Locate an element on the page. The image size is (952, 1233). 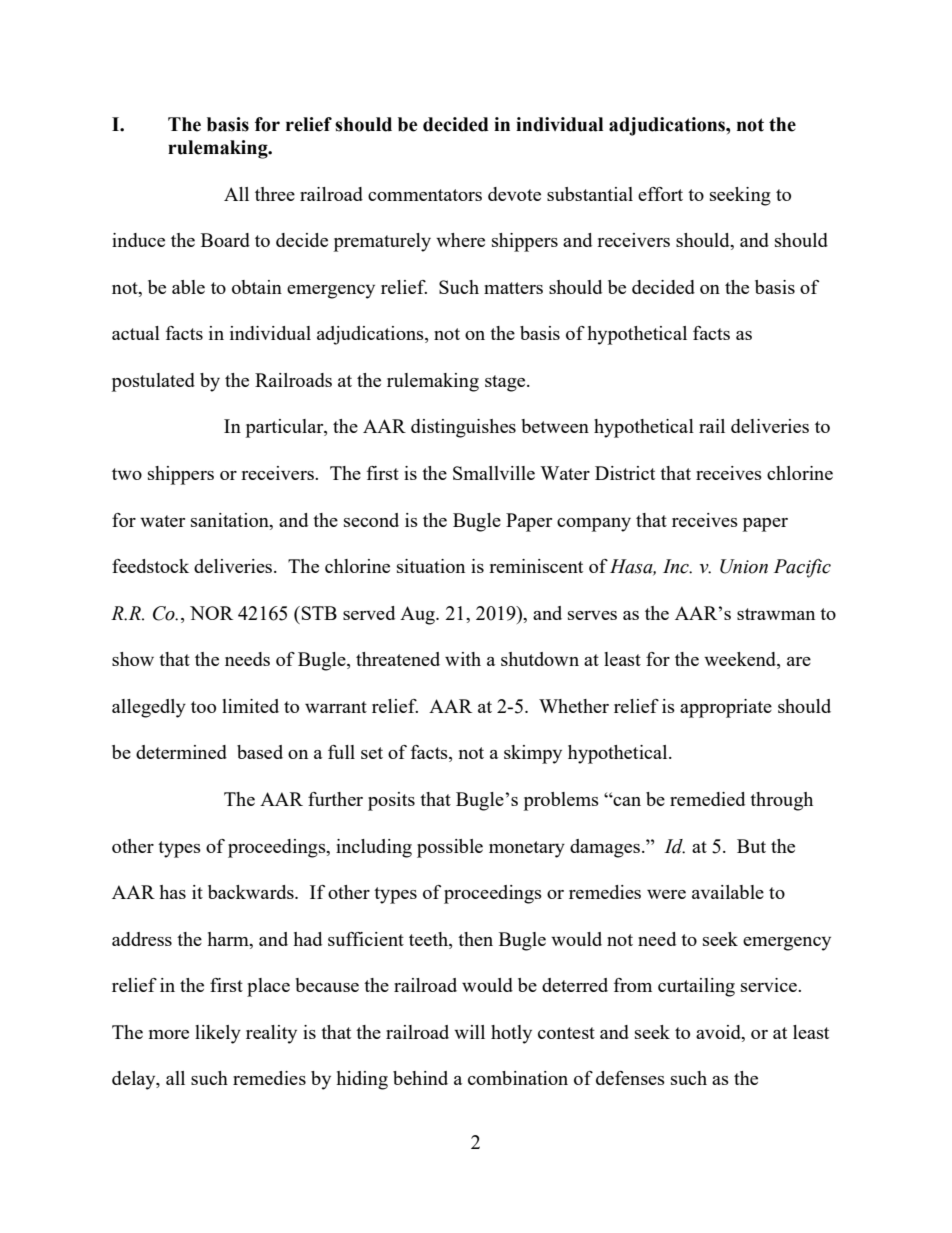
where is located at coordinates (460, 240).
